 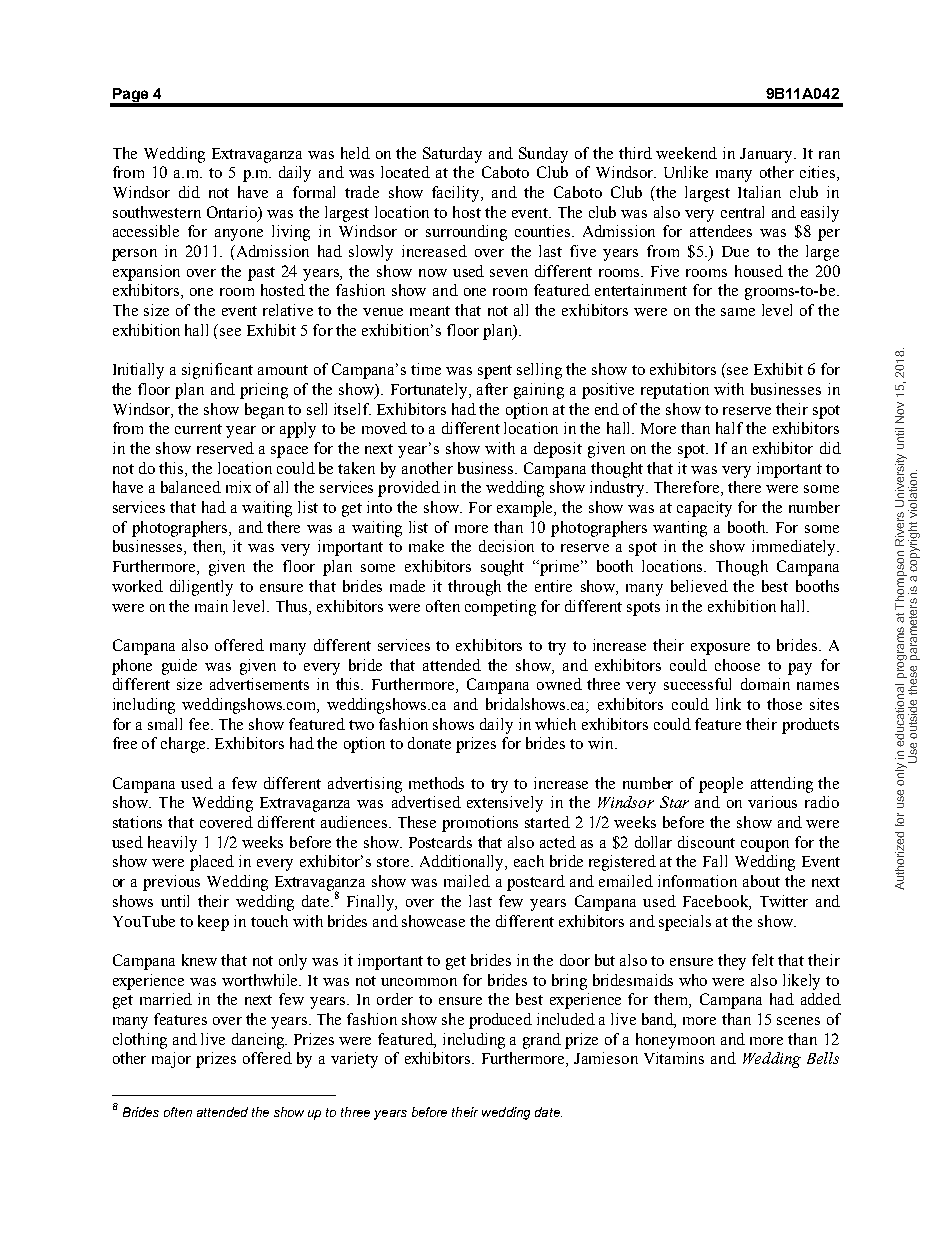 I want to click on dancing, so click(x=259, y=1041).
